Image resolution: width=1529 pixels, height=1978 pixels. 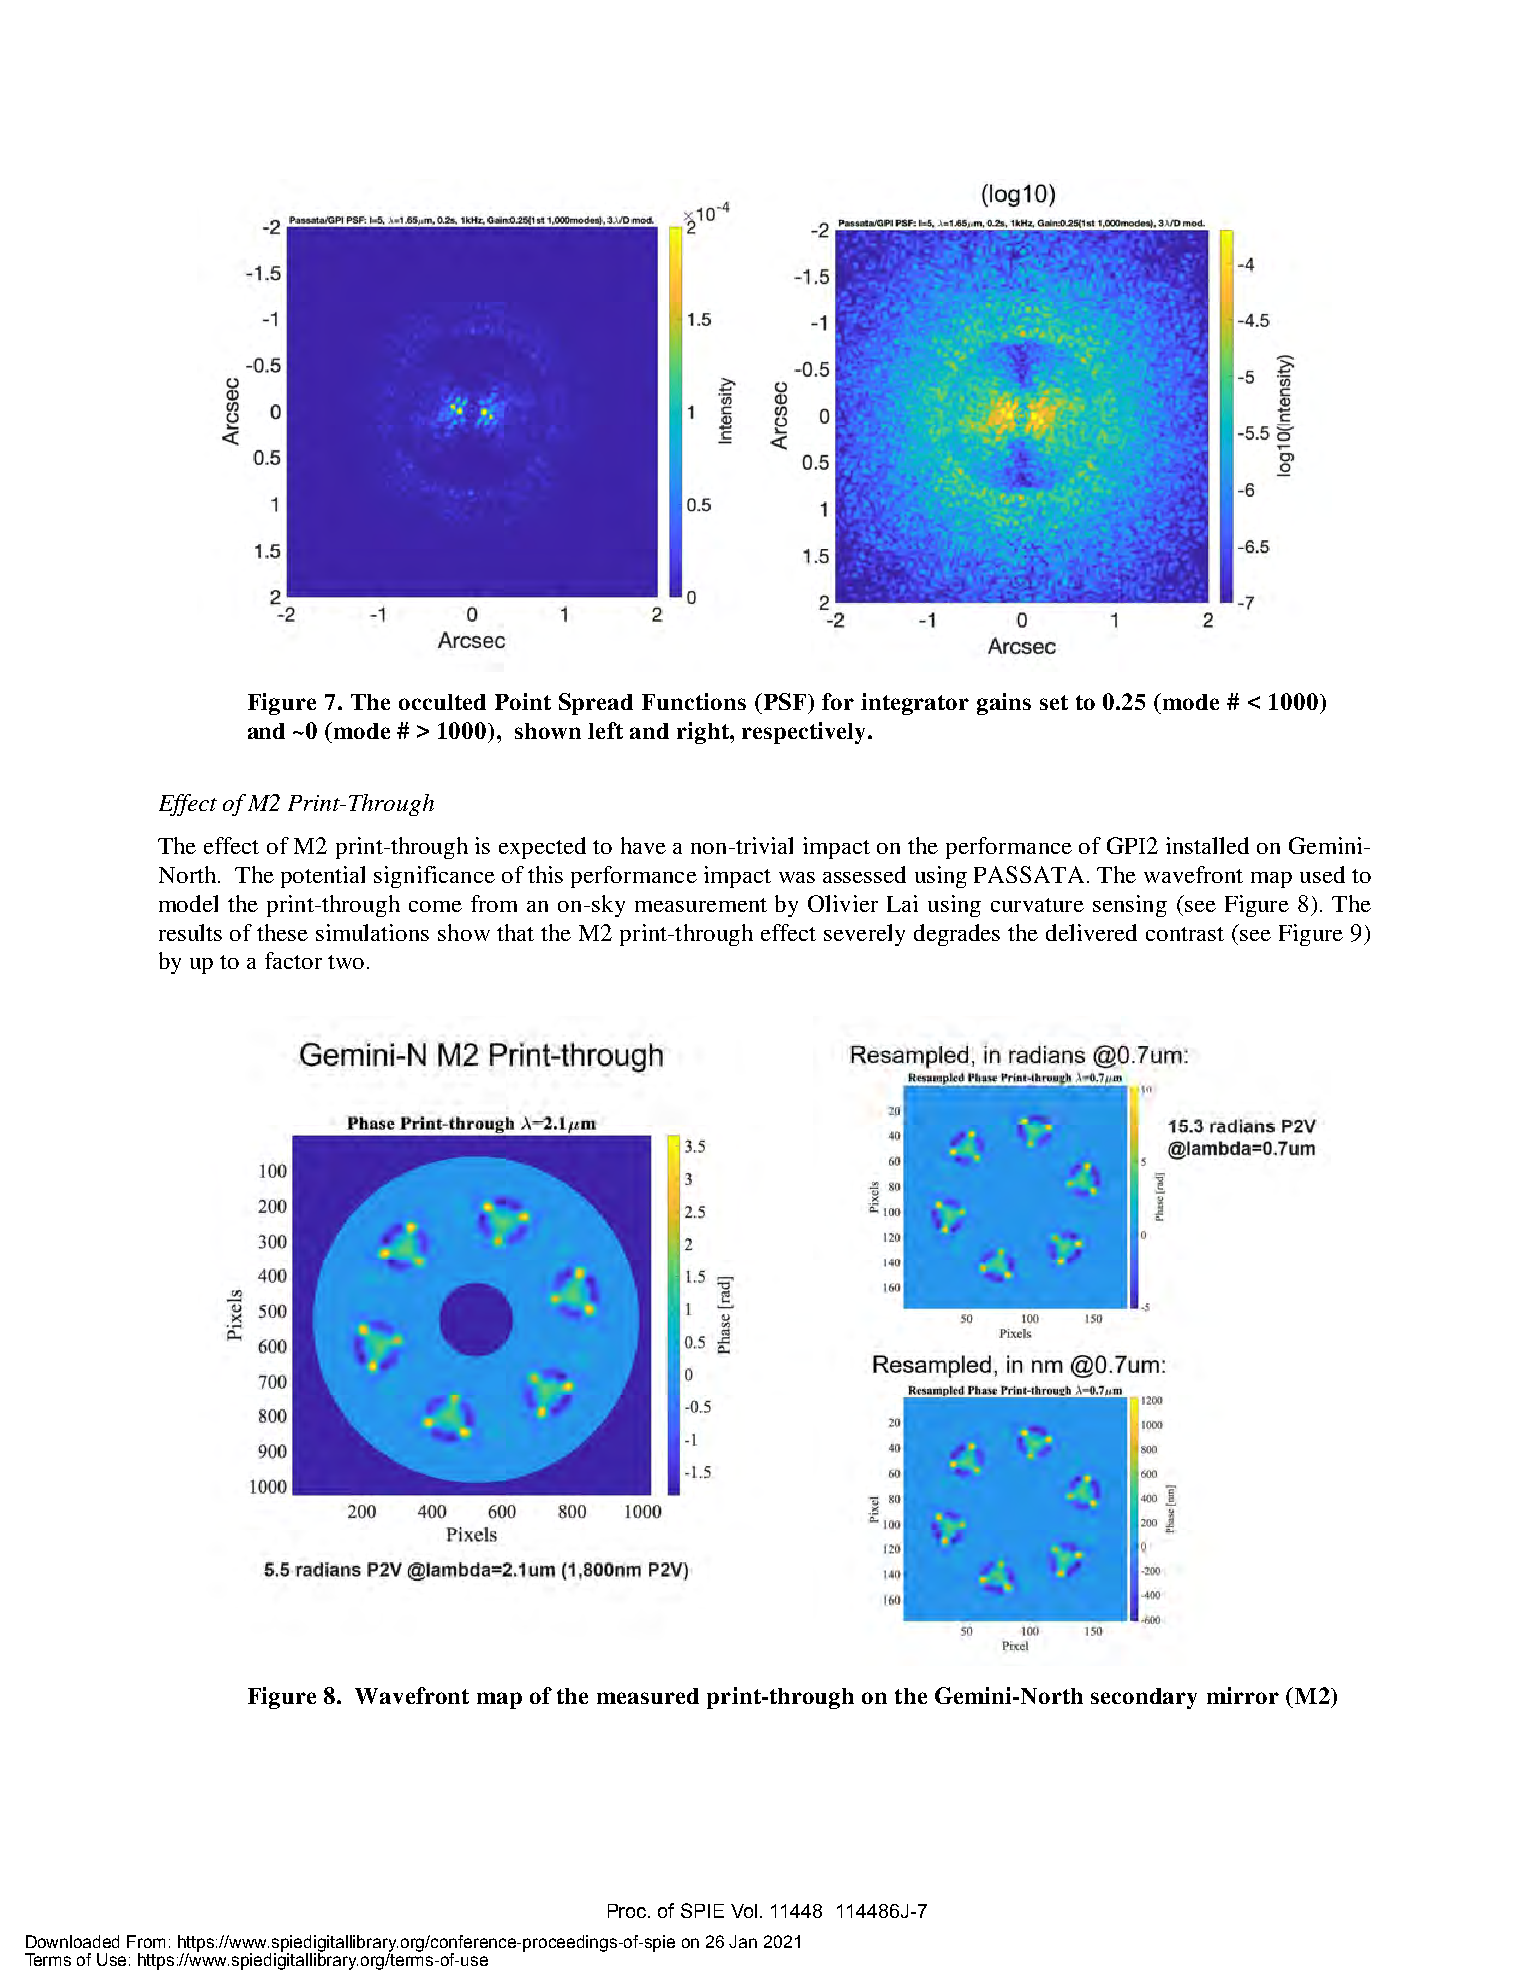 I want to click on occulted, so click(x=442, y=702).
